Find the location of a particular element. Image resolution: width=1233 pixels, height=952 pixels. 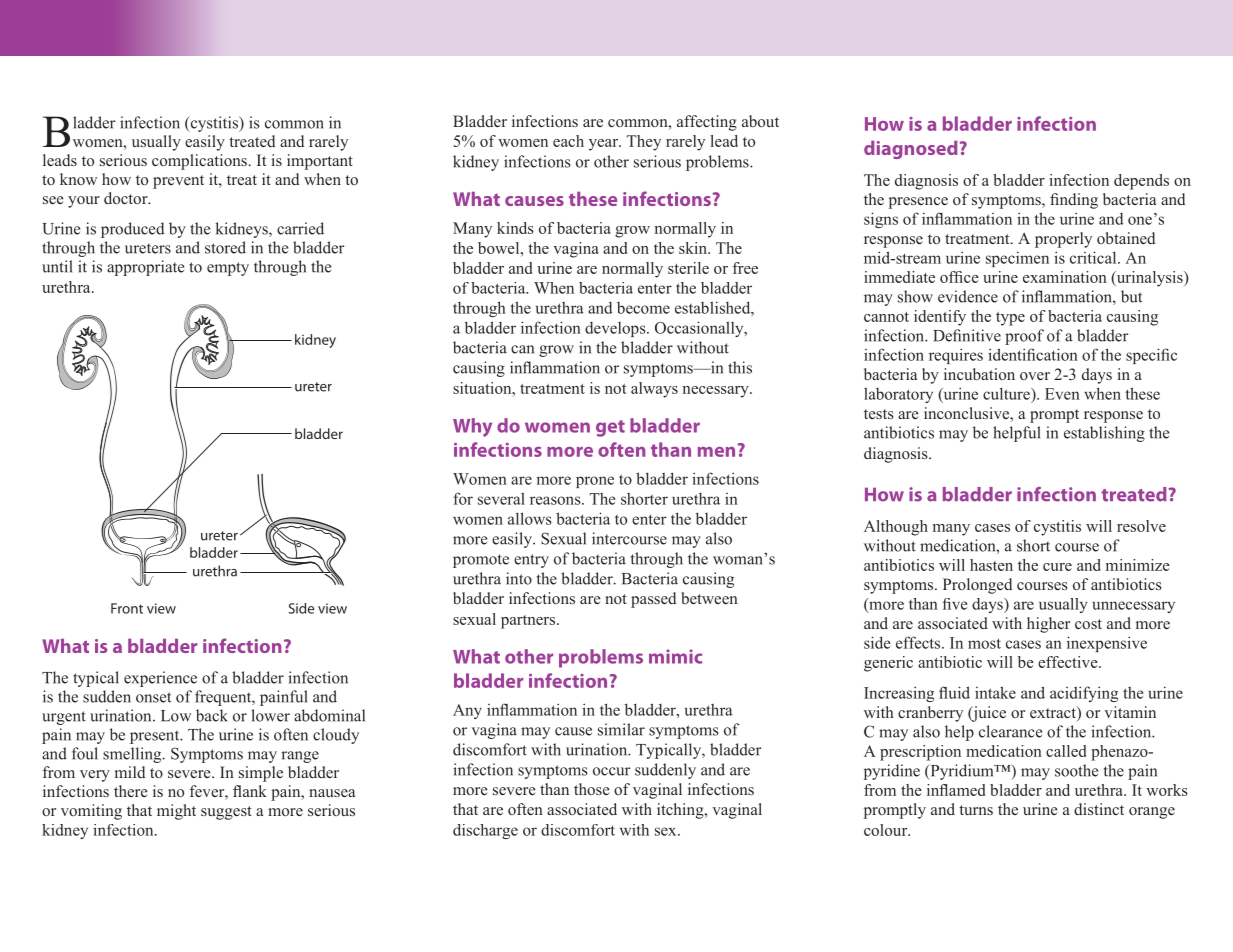

diagnosed is located at coordinates (911, 150).
